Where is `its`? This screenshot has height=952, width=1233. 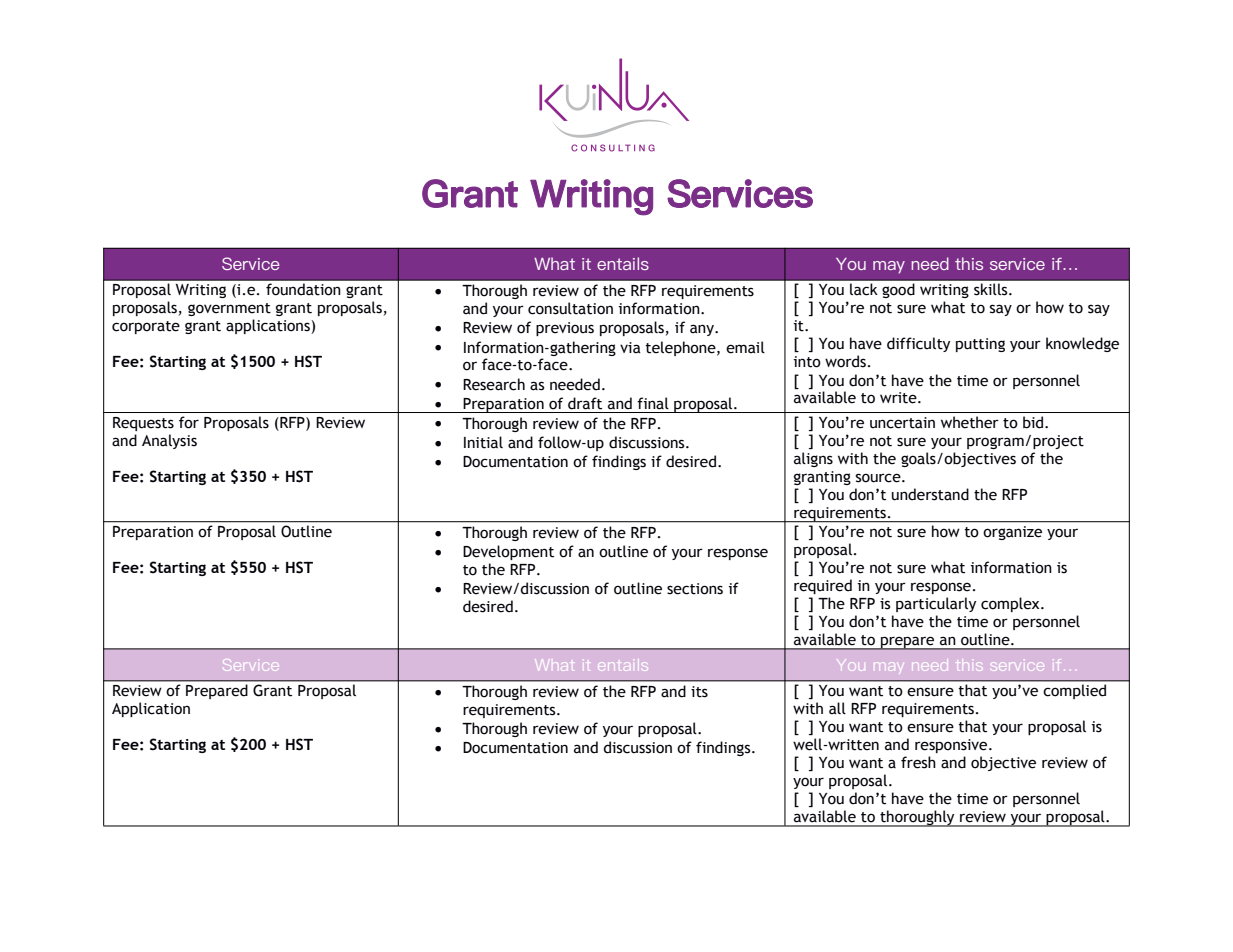
its is located at coordinates (699, 692).
